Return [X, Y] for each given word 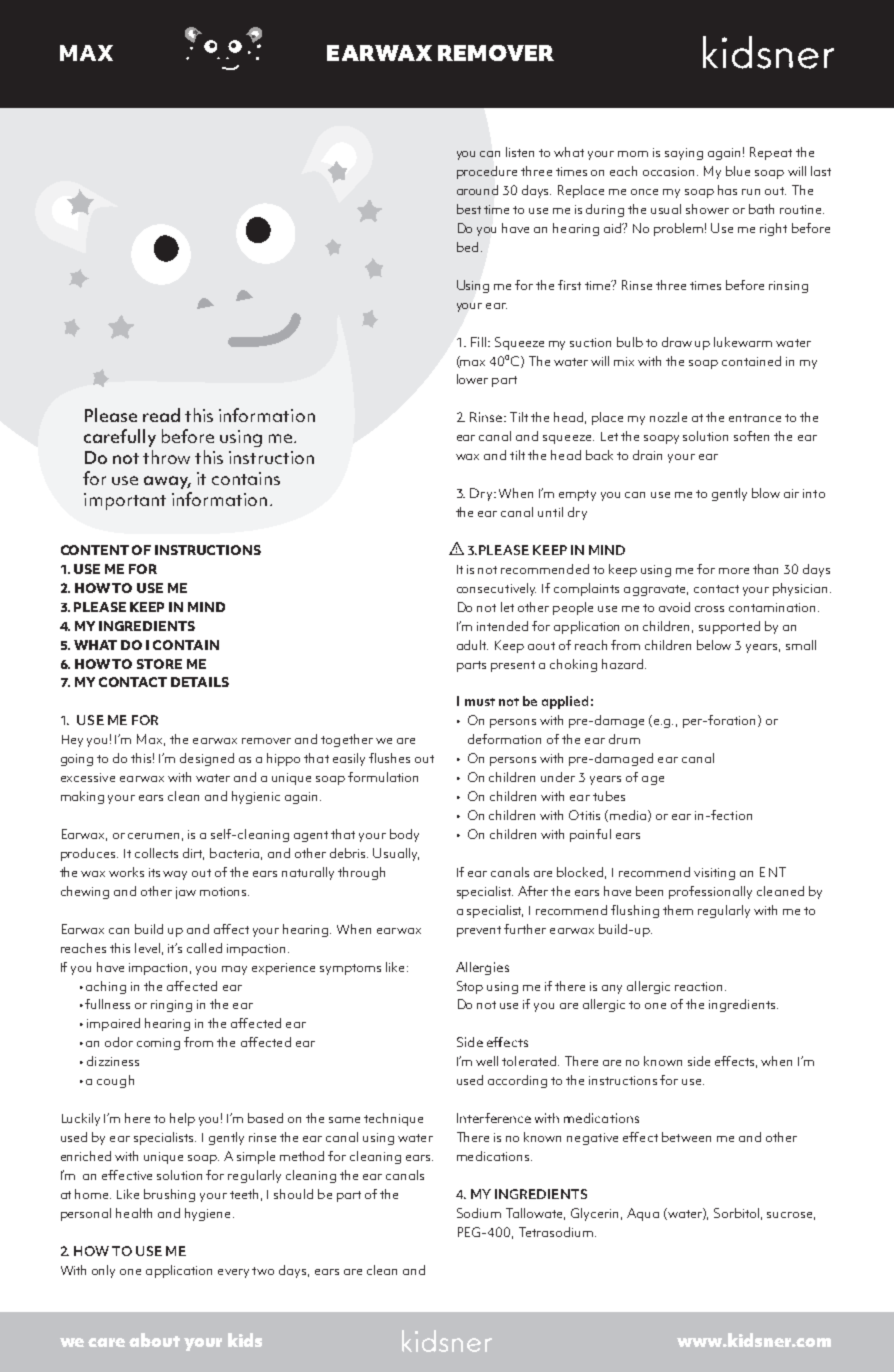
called [204, 948]
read [161, 415]
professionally [710, 892]
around [477, 190]
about [154, 1340]
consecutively [496, 589]
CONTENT [95, 550]
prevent [479, 931]
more [734, 571]
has [727, 190]
